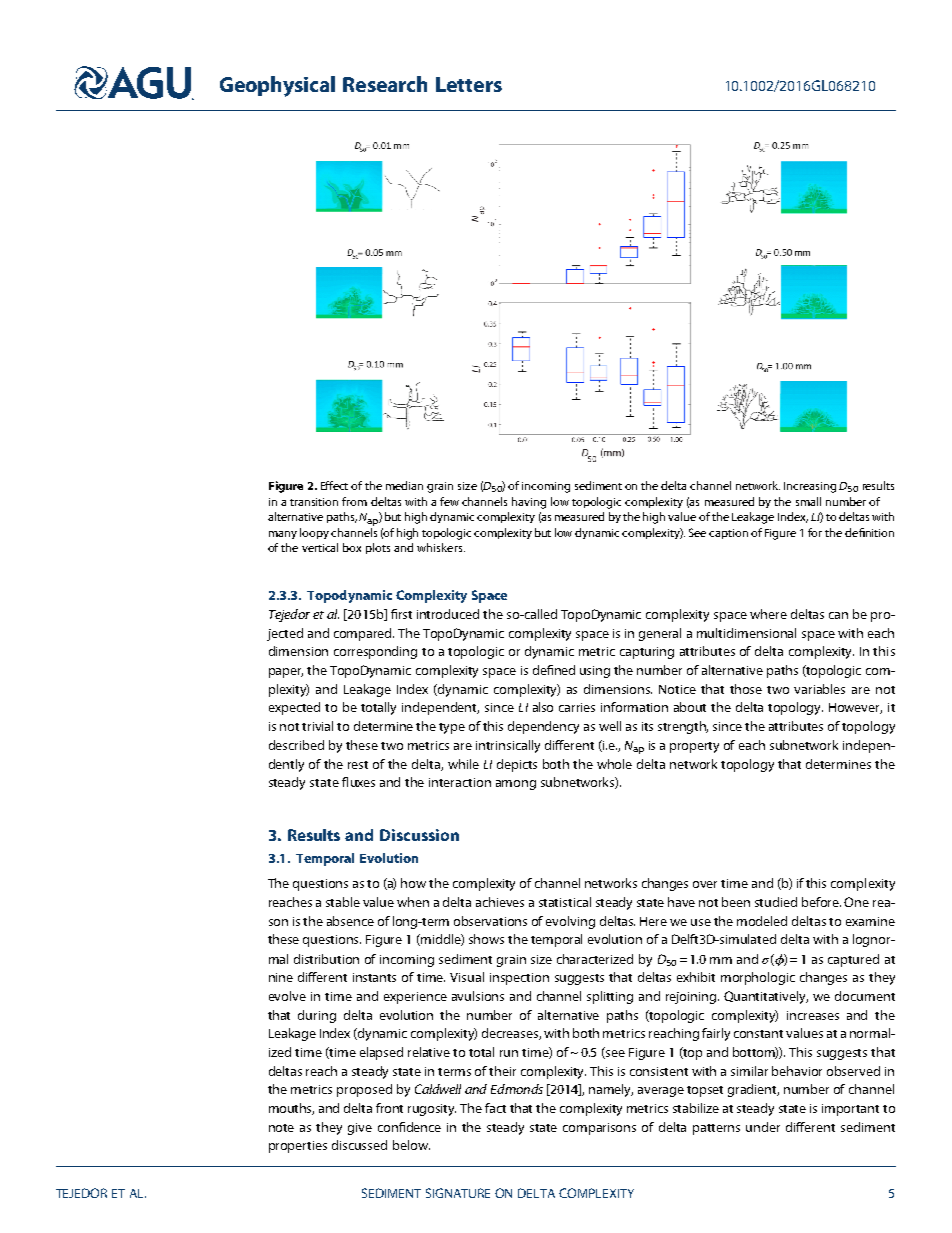  Describe the element at coordinates (599, 1129) in the screenshot. I see `comparisons` at that location.
